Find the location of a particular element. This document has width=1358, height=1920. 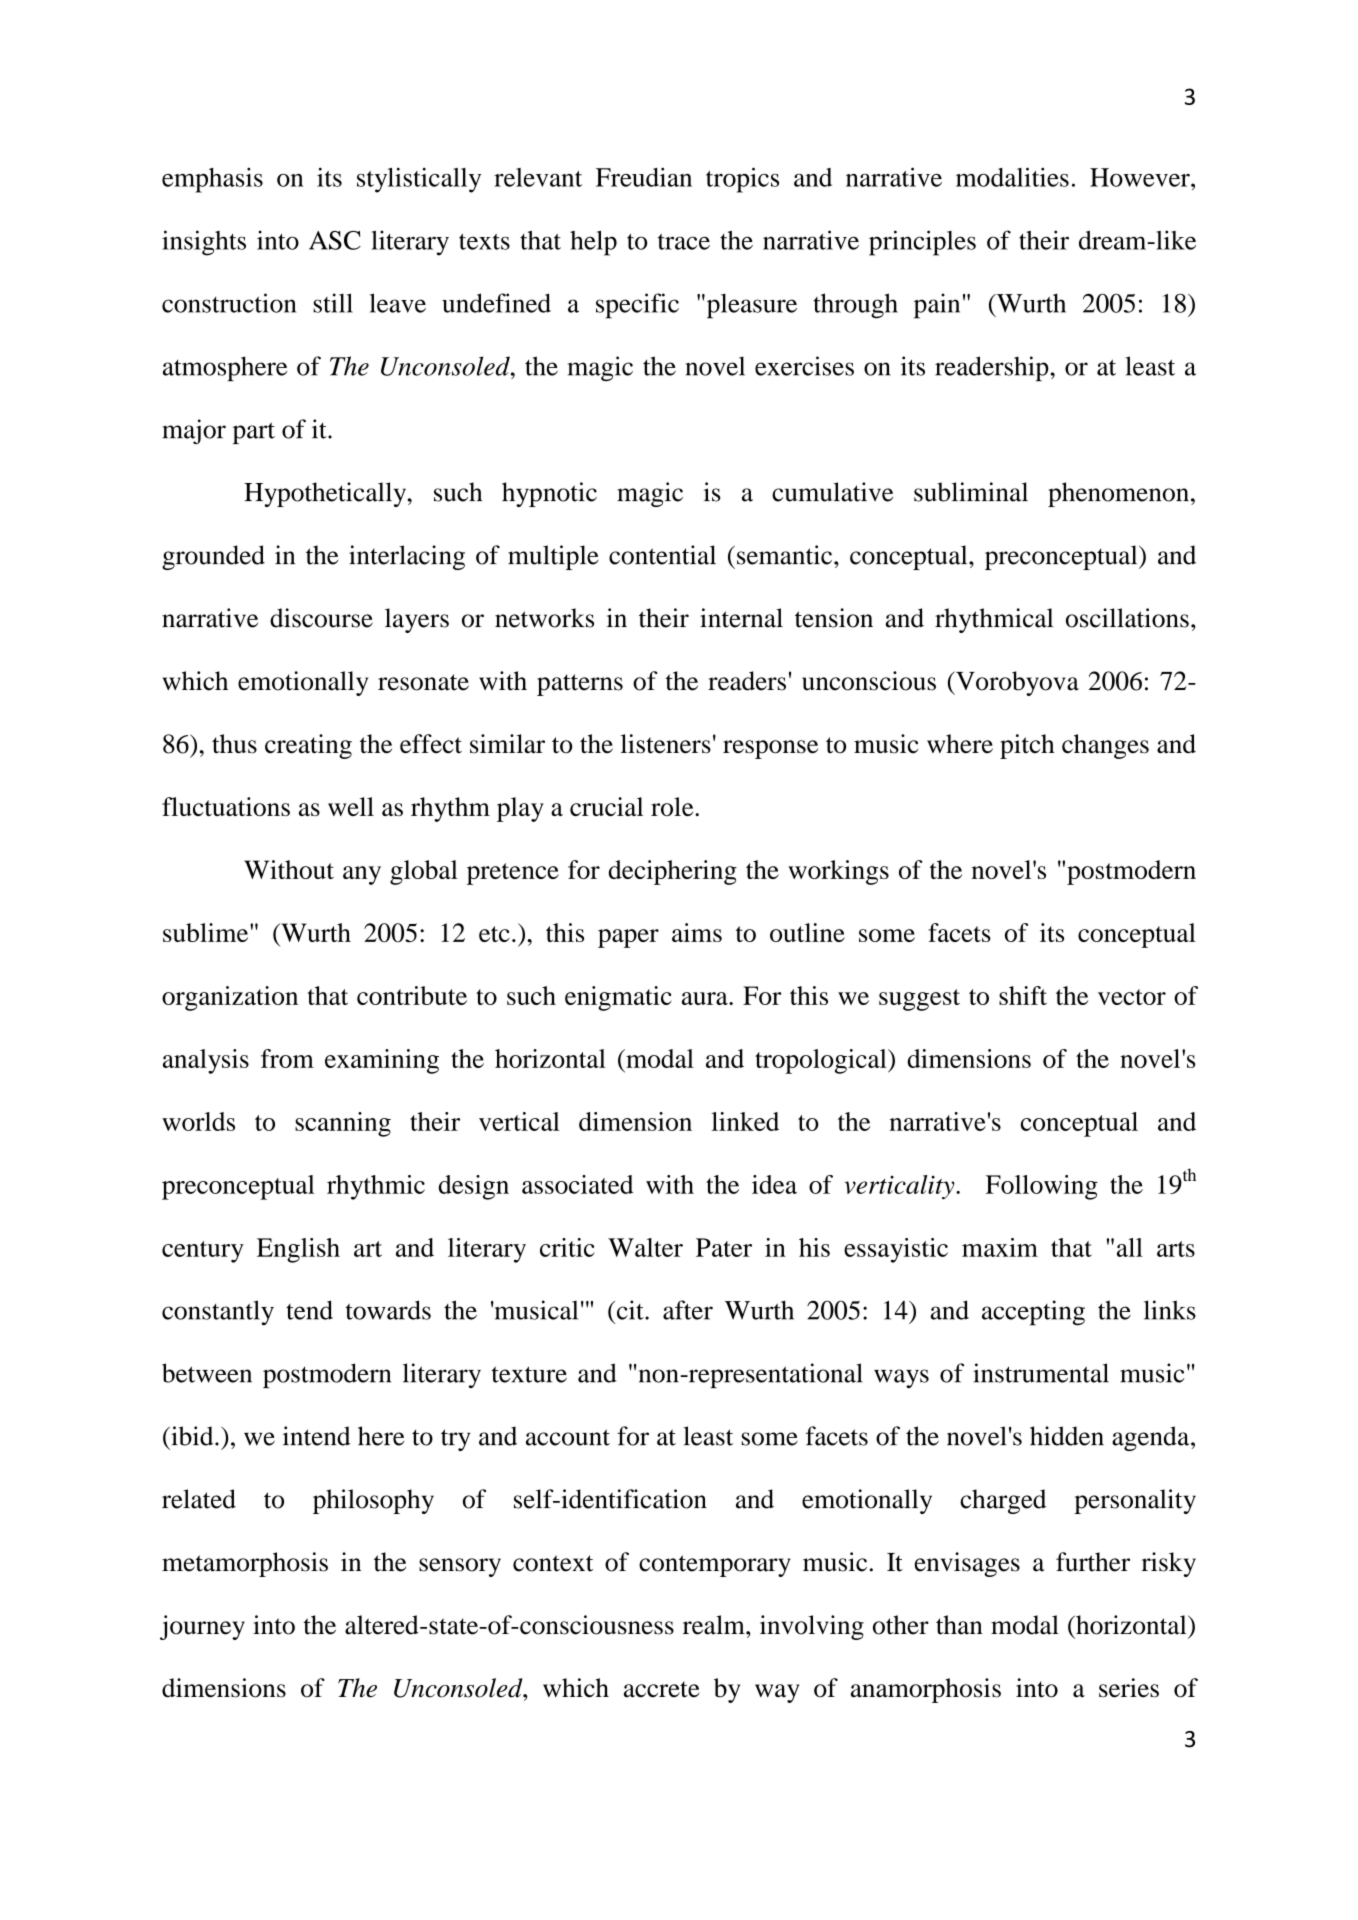

However is located at coordinates (1141, 177).
